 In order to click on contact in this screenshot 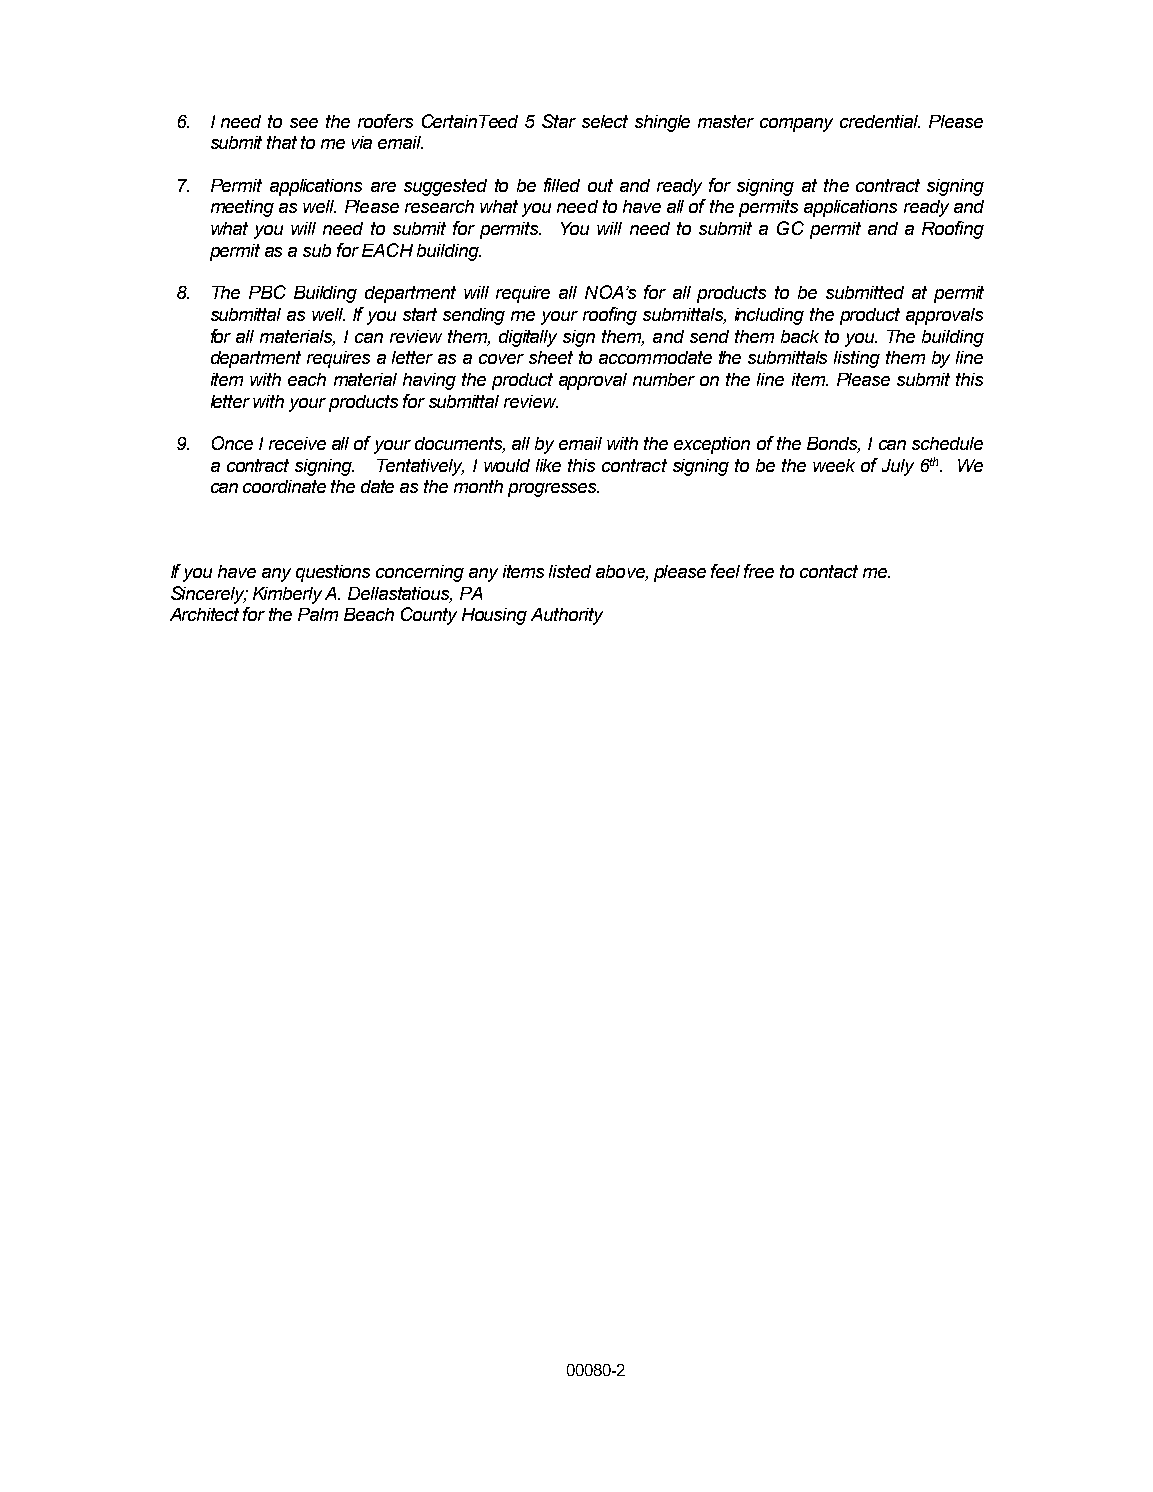, I will do `click(829, 571)`.
